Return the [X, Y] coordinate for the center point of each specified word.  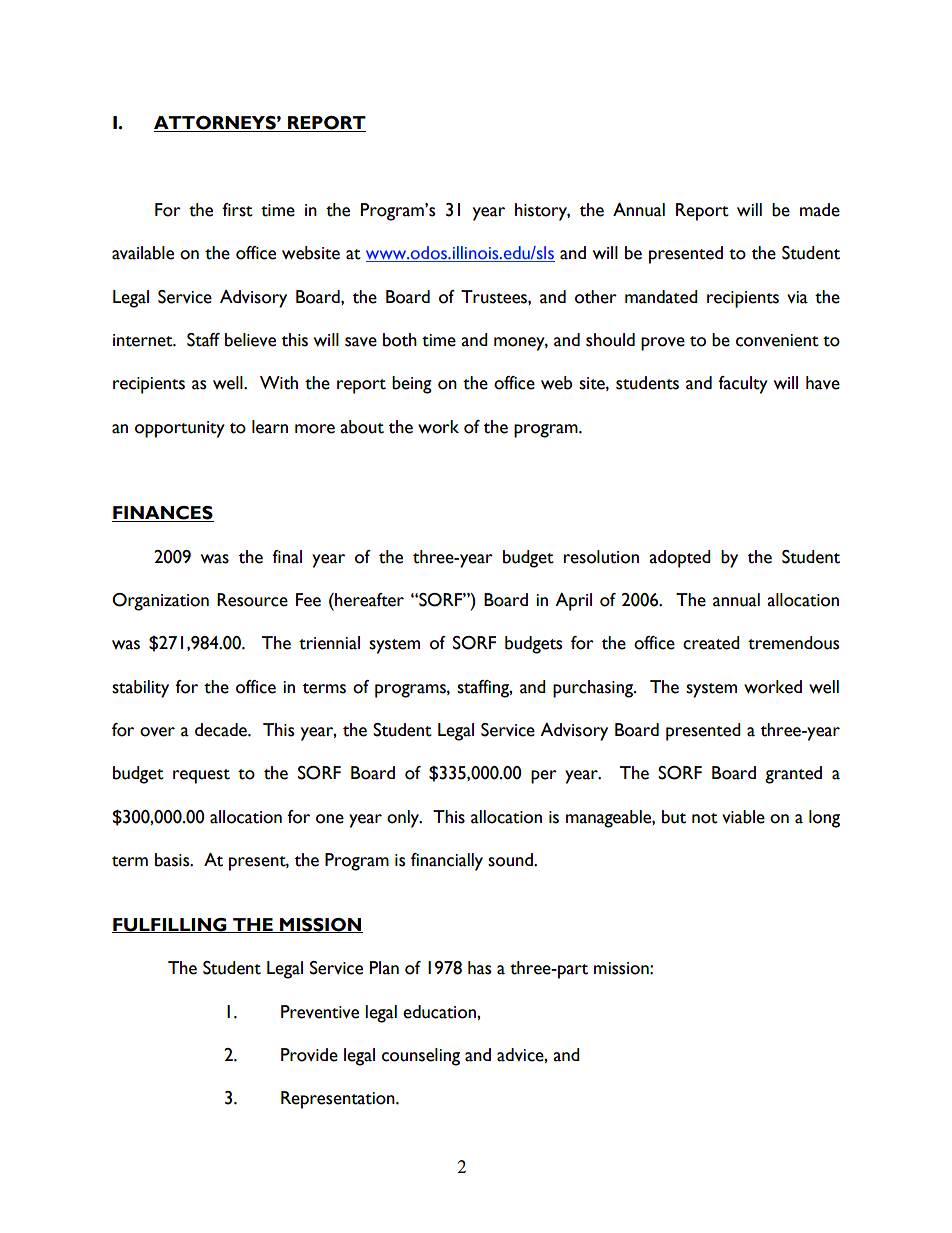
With [279, 383]
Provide [309, 1055]
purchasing [594, 689]
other [596, 297]
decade [222, 730]
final [287, 557]
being [412, 385]
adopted [680, 559]
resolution [601, 557]
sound [511, 860]
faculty [743, 385]
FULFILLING [170, 925]
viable [743, 817]
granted [793, 775]
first [237, 210]
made [820, 210]
